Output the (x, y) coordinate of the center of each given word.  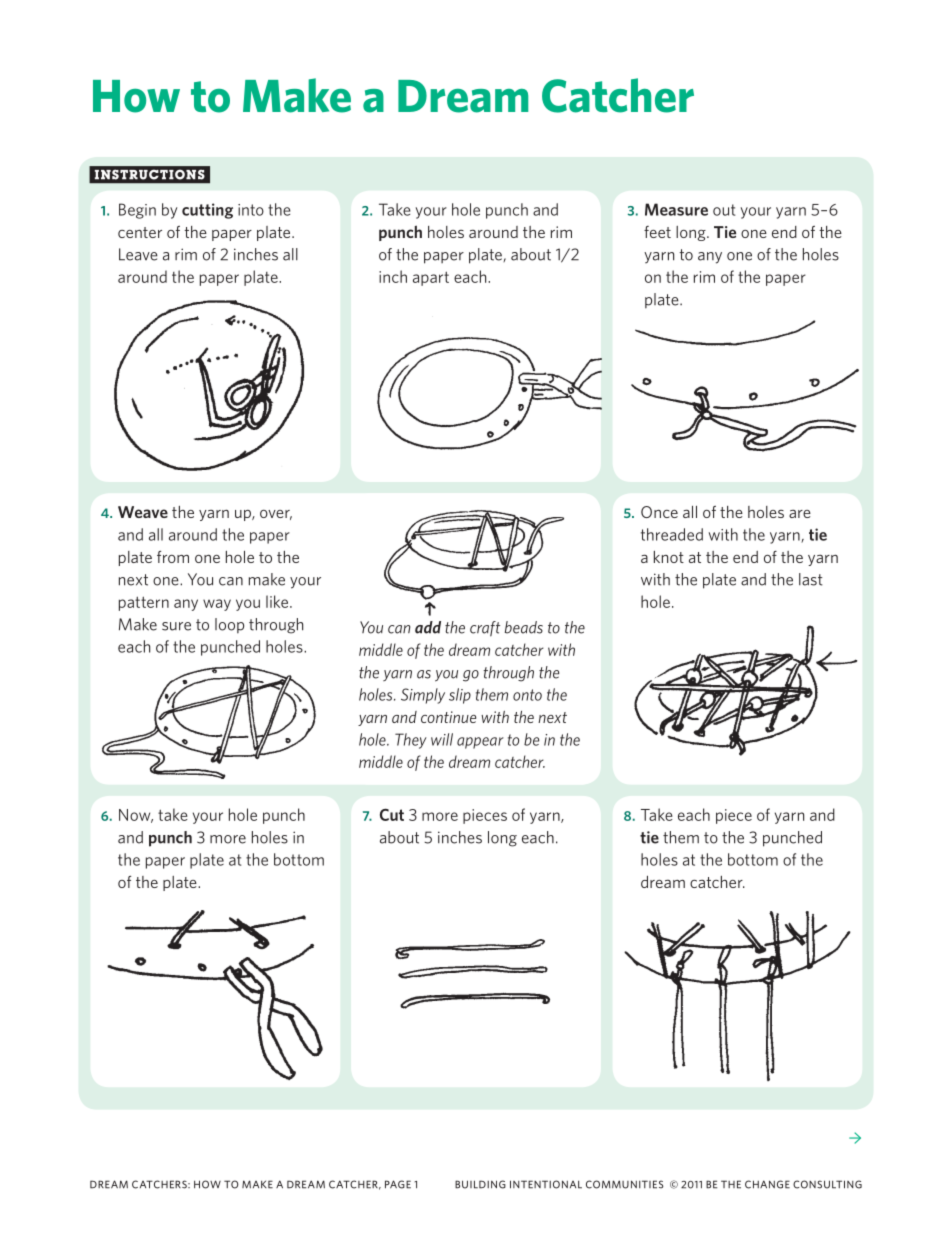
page (398, 1184)
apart (431, 278)
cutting (207, 211)
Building (480, 1184)
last (811, 579)
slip (460, 696)
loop (229, 626)
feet (657, 232)
